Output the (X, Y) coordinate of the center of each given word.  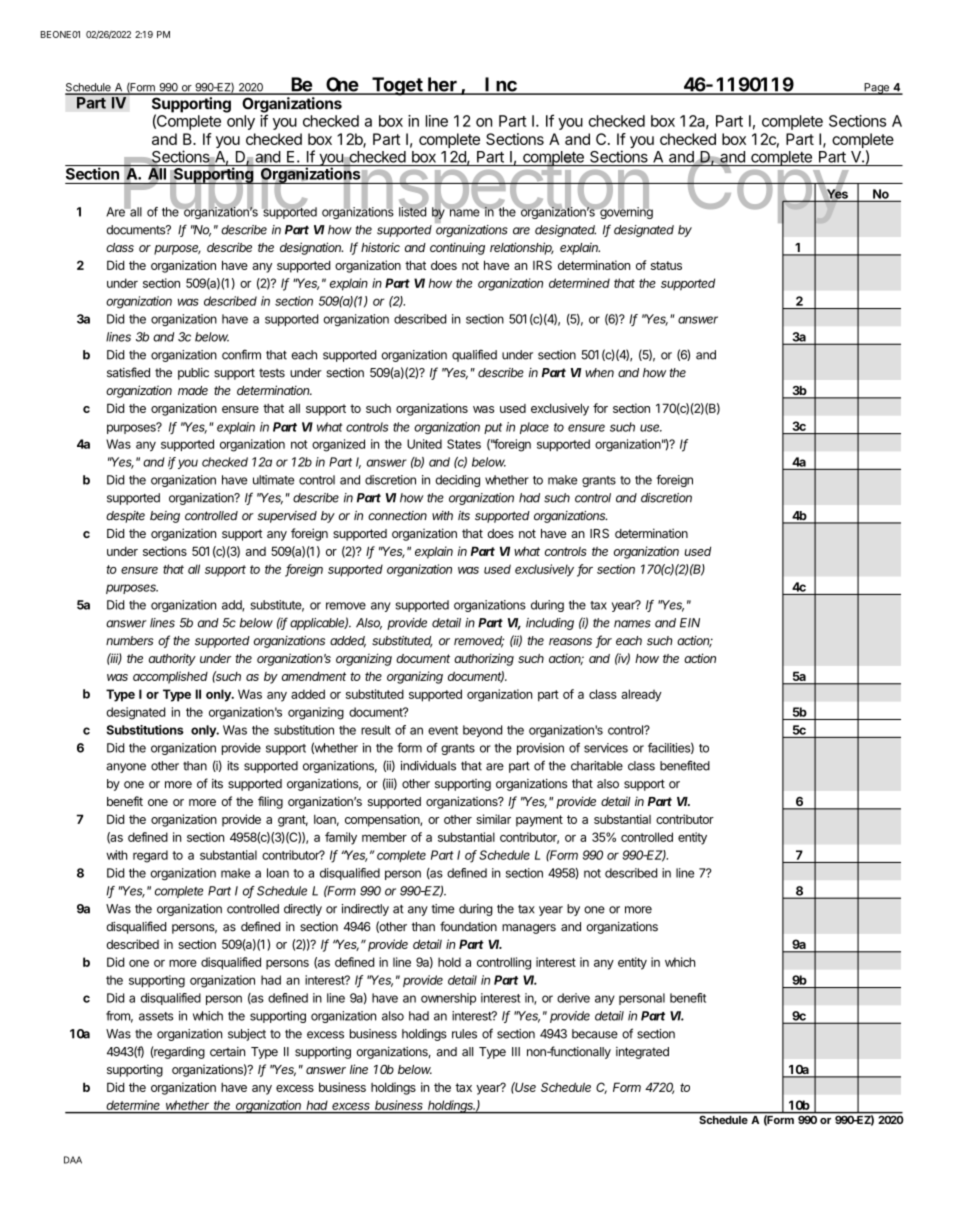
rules (464, 1034)
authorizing (484, 659)
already (641, 695)
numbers (130, 641)
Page (876, 89)
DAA (73, 1160)
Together (416, 86)
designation (311, 248)
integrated (642, 1053)
